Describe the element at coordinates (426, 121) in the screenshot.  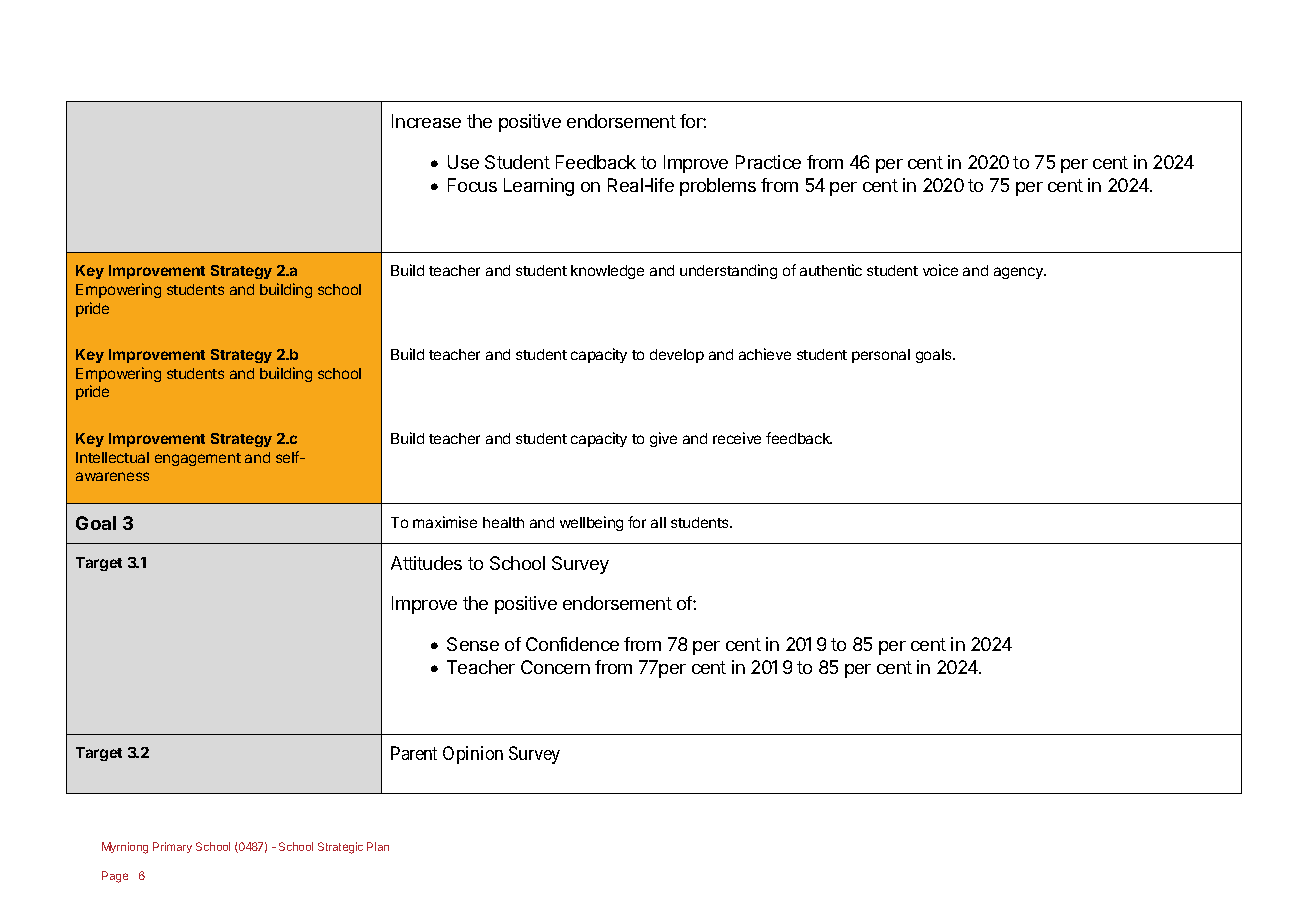
I see `Increase` at that location.
